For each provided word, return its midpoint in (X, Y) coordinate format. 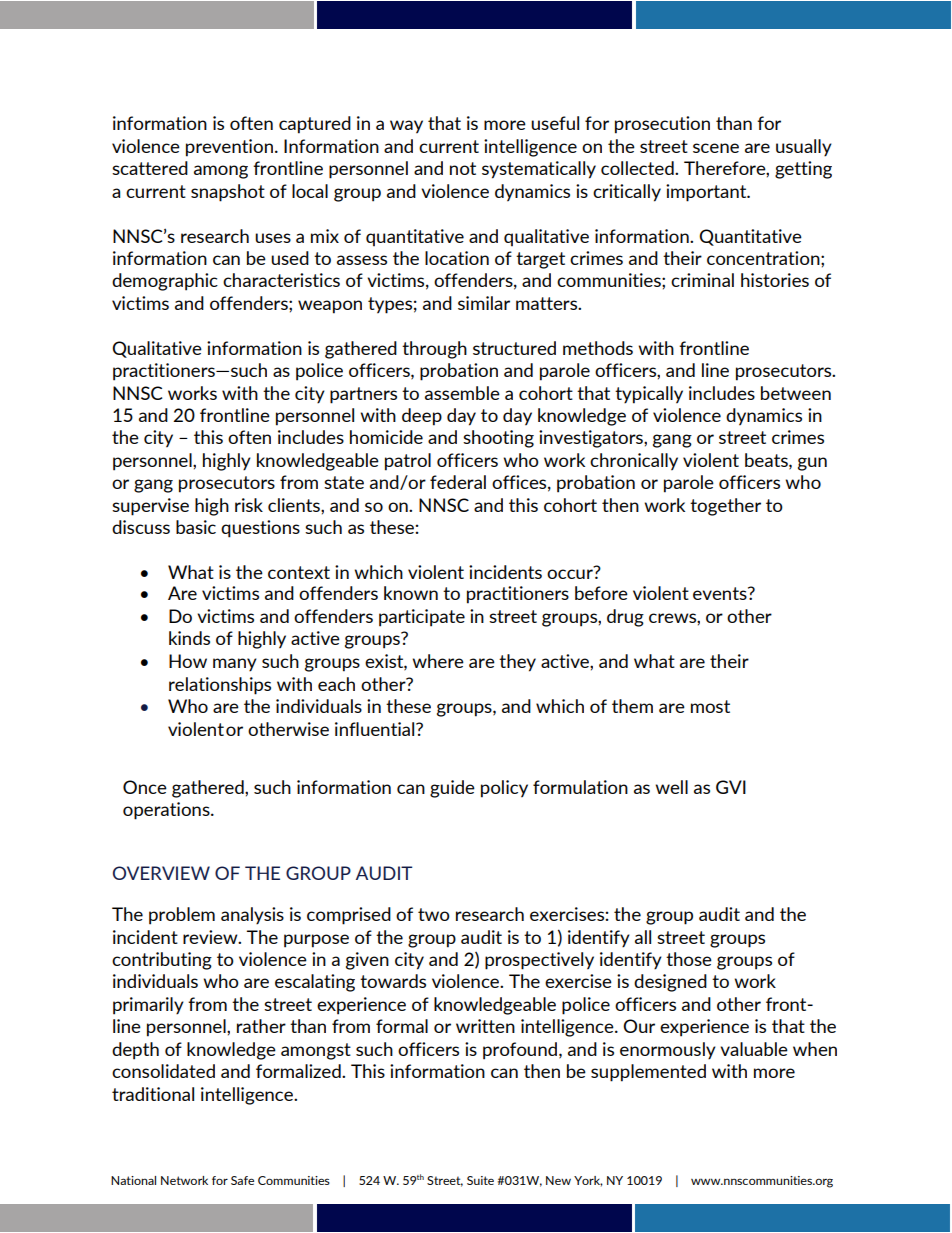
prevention (229, 148)
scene (716, 148)
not (463, 168)
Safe (242, 1180)
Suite (480, 1180)
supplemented (648, 1073)
